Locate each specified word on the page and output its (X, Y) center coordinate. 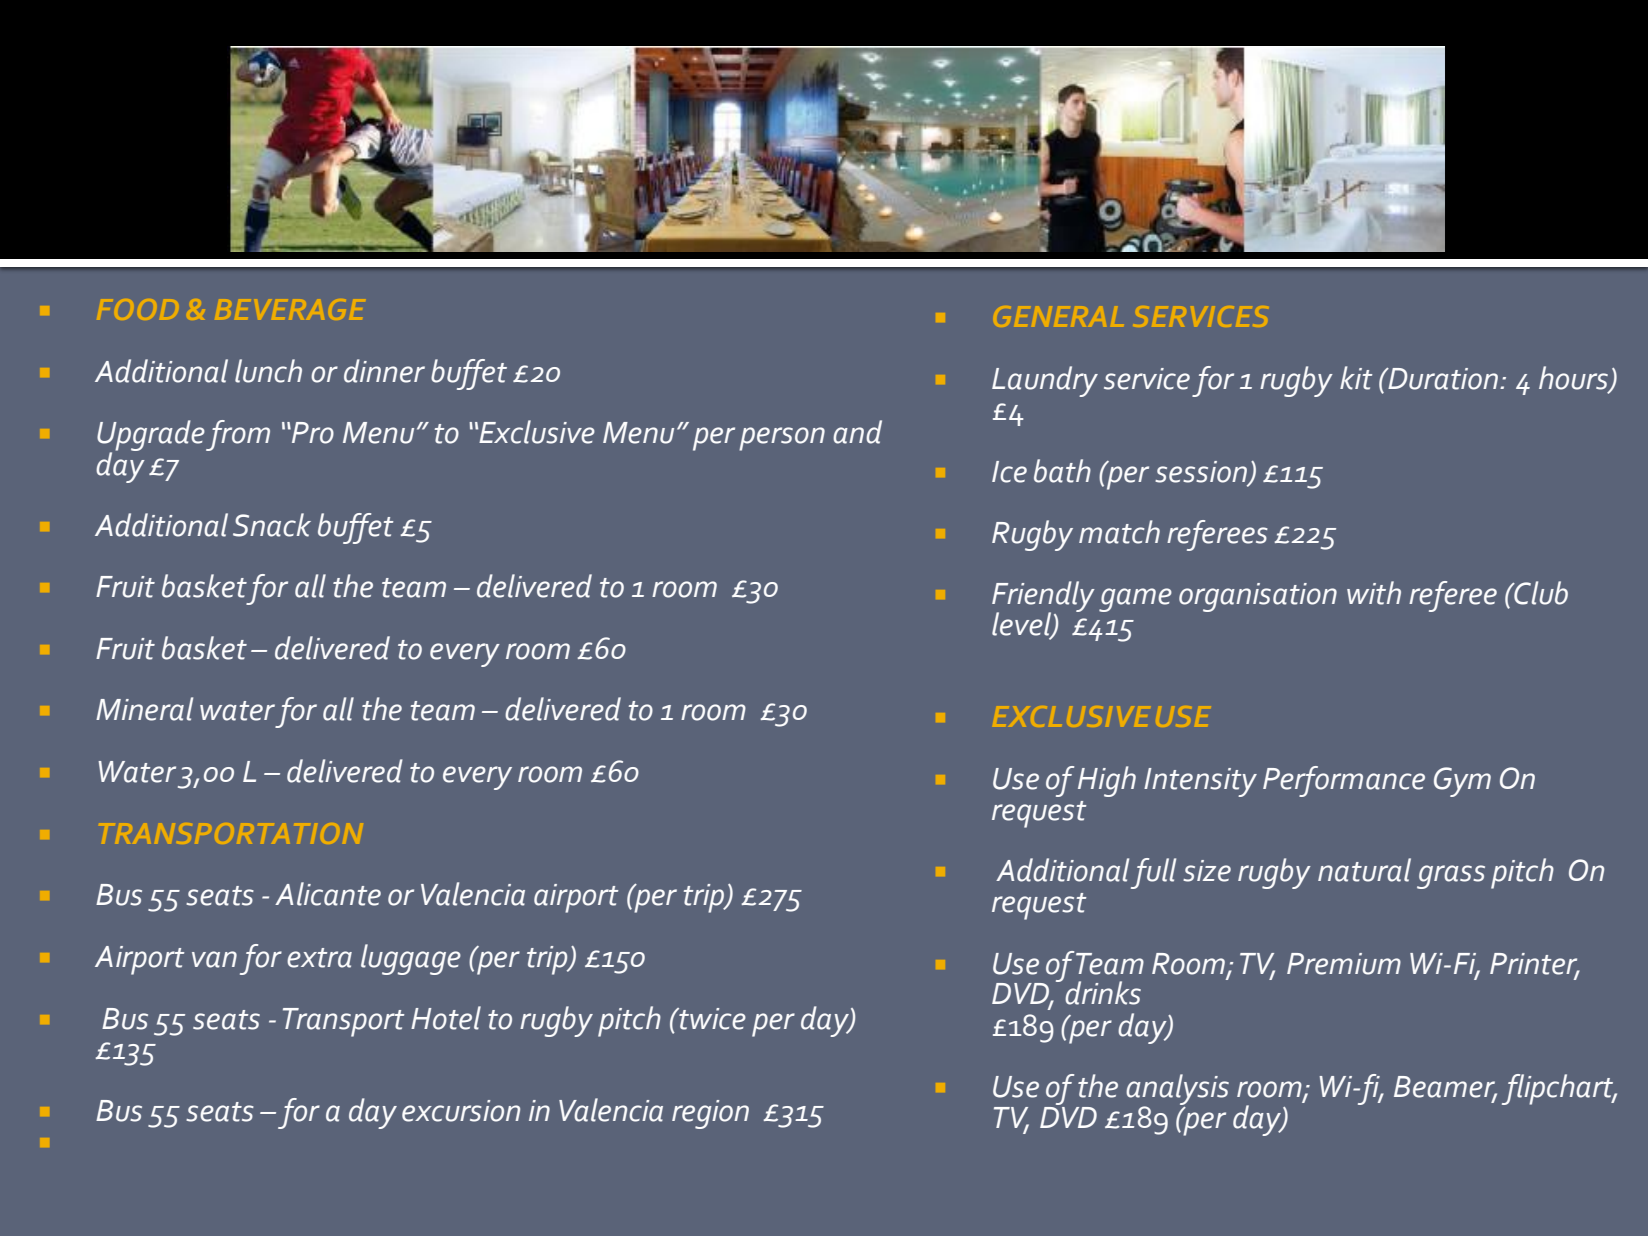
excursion (461, 1111)
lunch (268, 371)
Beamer (1445, 1088)
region (710, 1114)
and (857, 432)
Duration (1443, 379)
